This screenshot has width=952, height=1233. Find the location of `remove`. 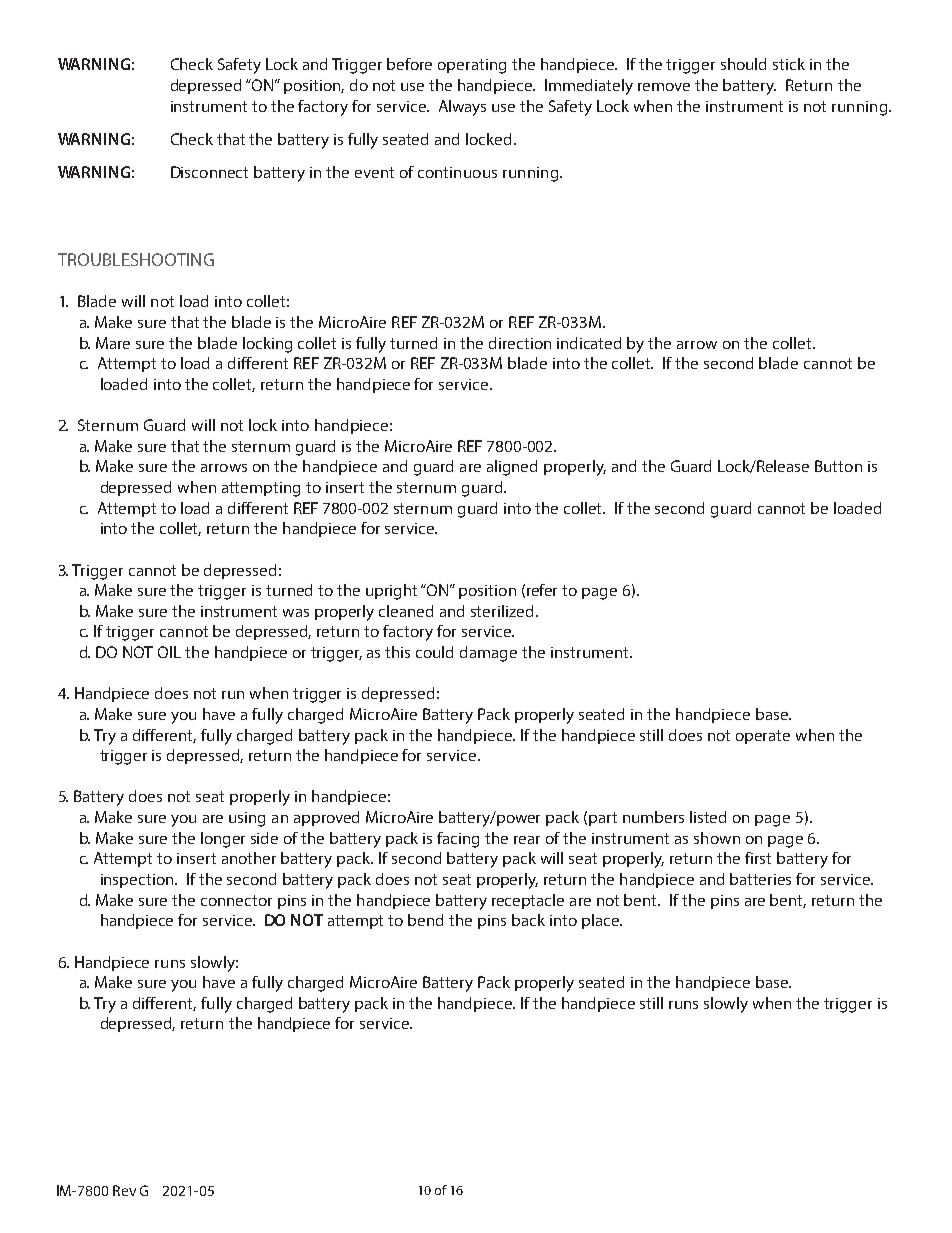

remove is located at coordinates (664, 87).
